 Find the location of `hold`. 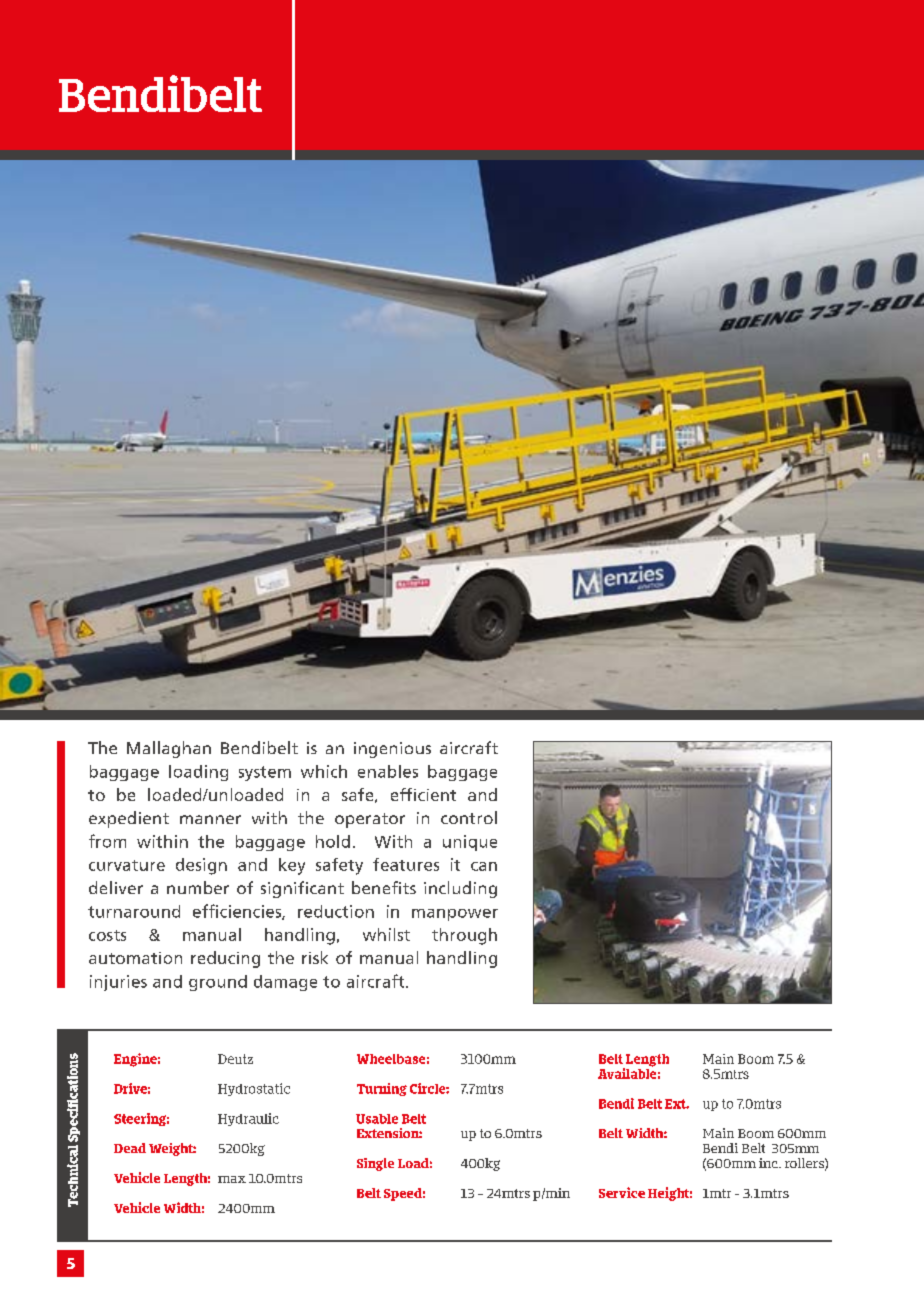

hold is located at coordinates (333, 841).
